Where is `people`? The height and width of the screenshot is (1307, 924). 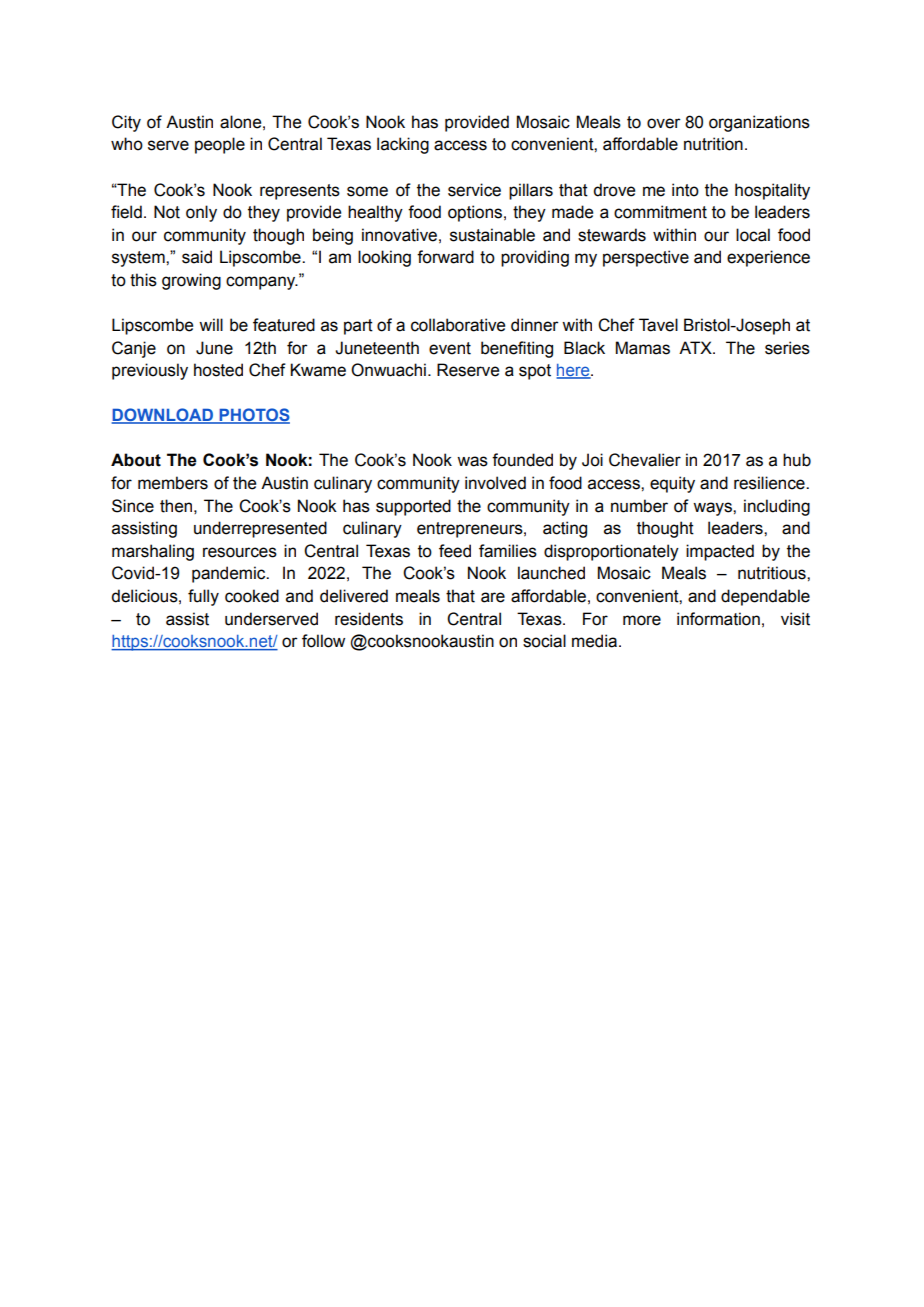
people is located at coordinates (220, 145).
